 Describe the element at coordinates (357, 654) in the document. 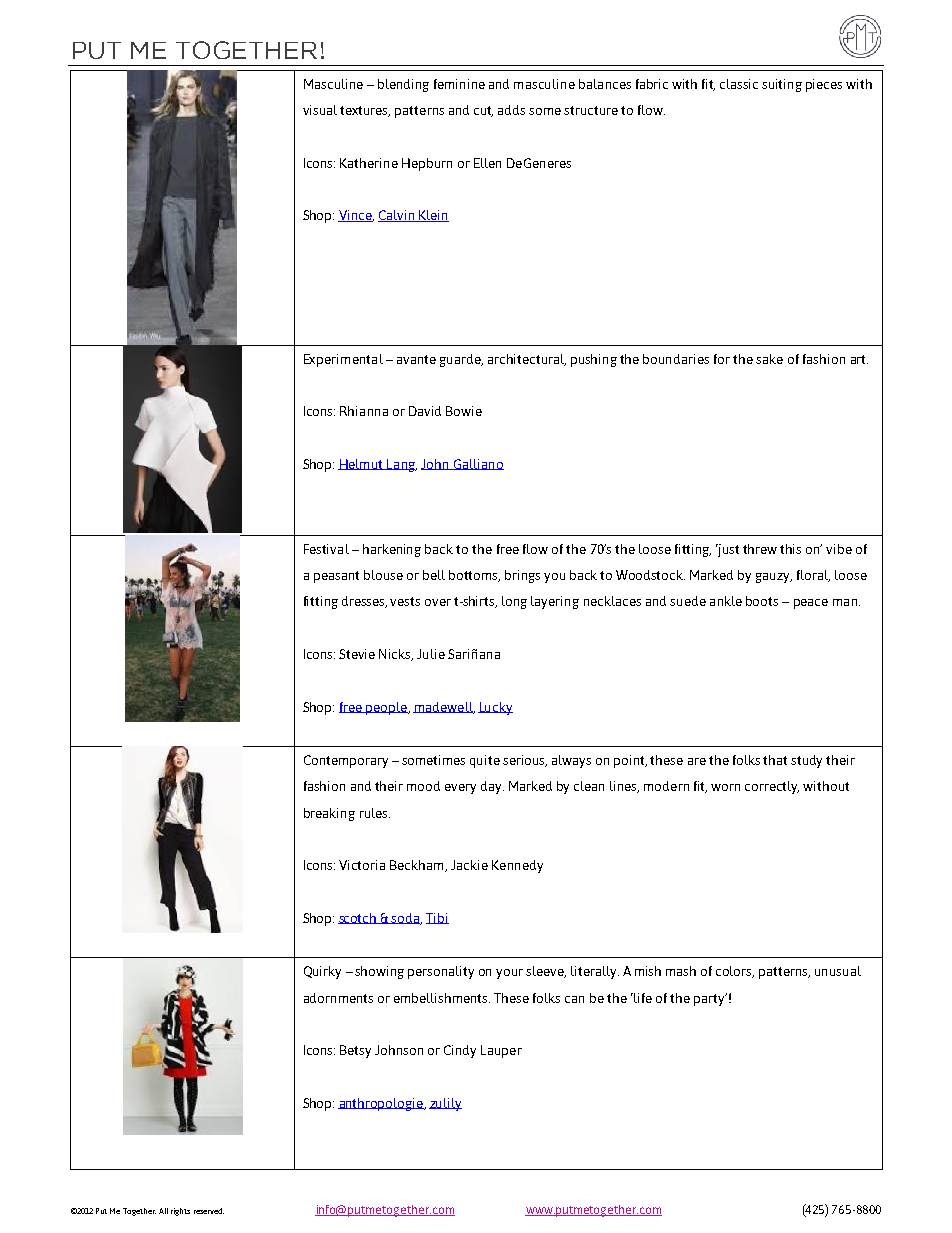

I see `Stevie` at that location.
